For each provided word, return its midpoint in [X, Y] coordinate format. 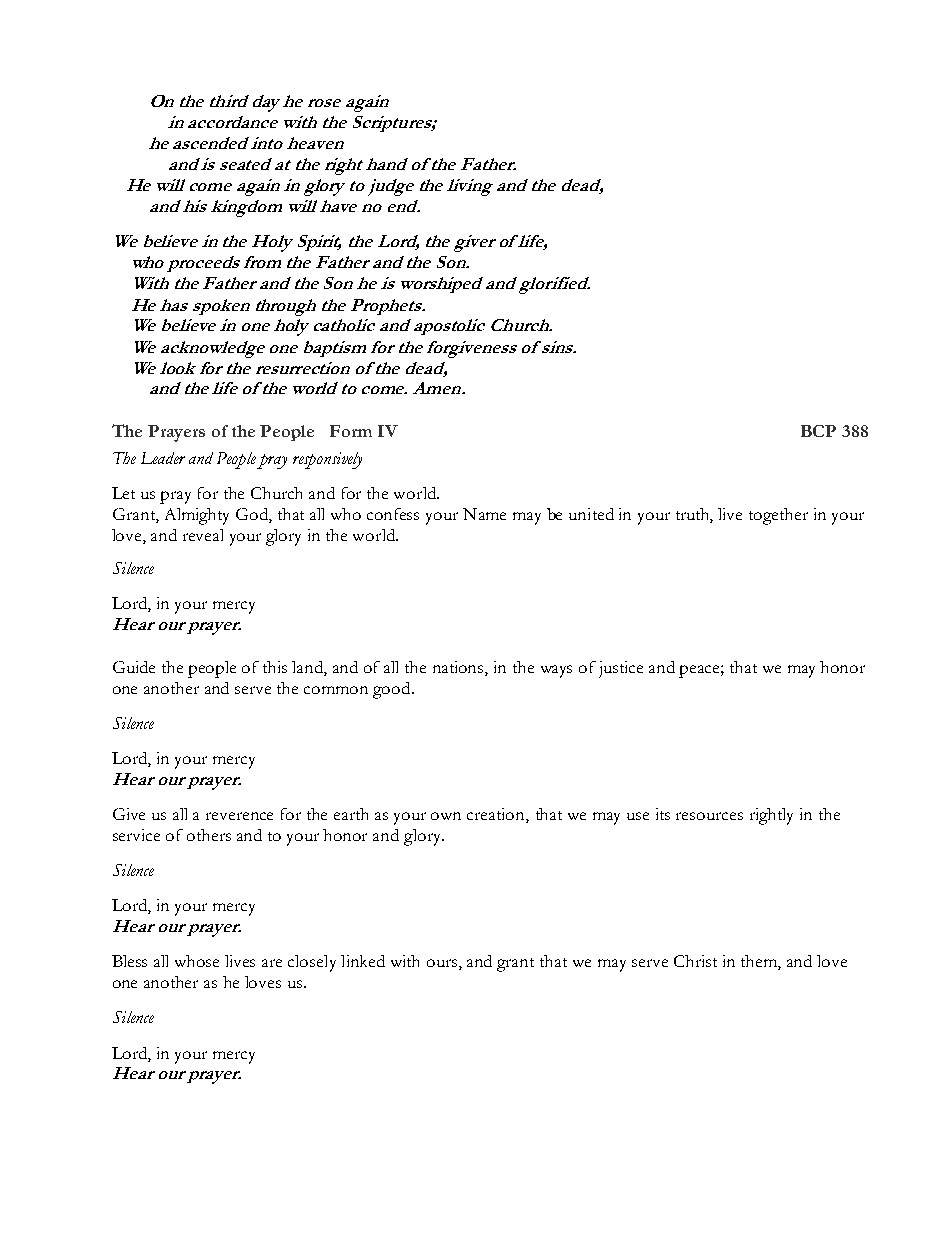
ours [442, 963]
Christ [695, 961]
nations [459, 668]
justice [621, 669]
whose [197, 961]
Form [351, 431]
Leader [163, 458]
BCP [818, 431]
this [275, 667]
